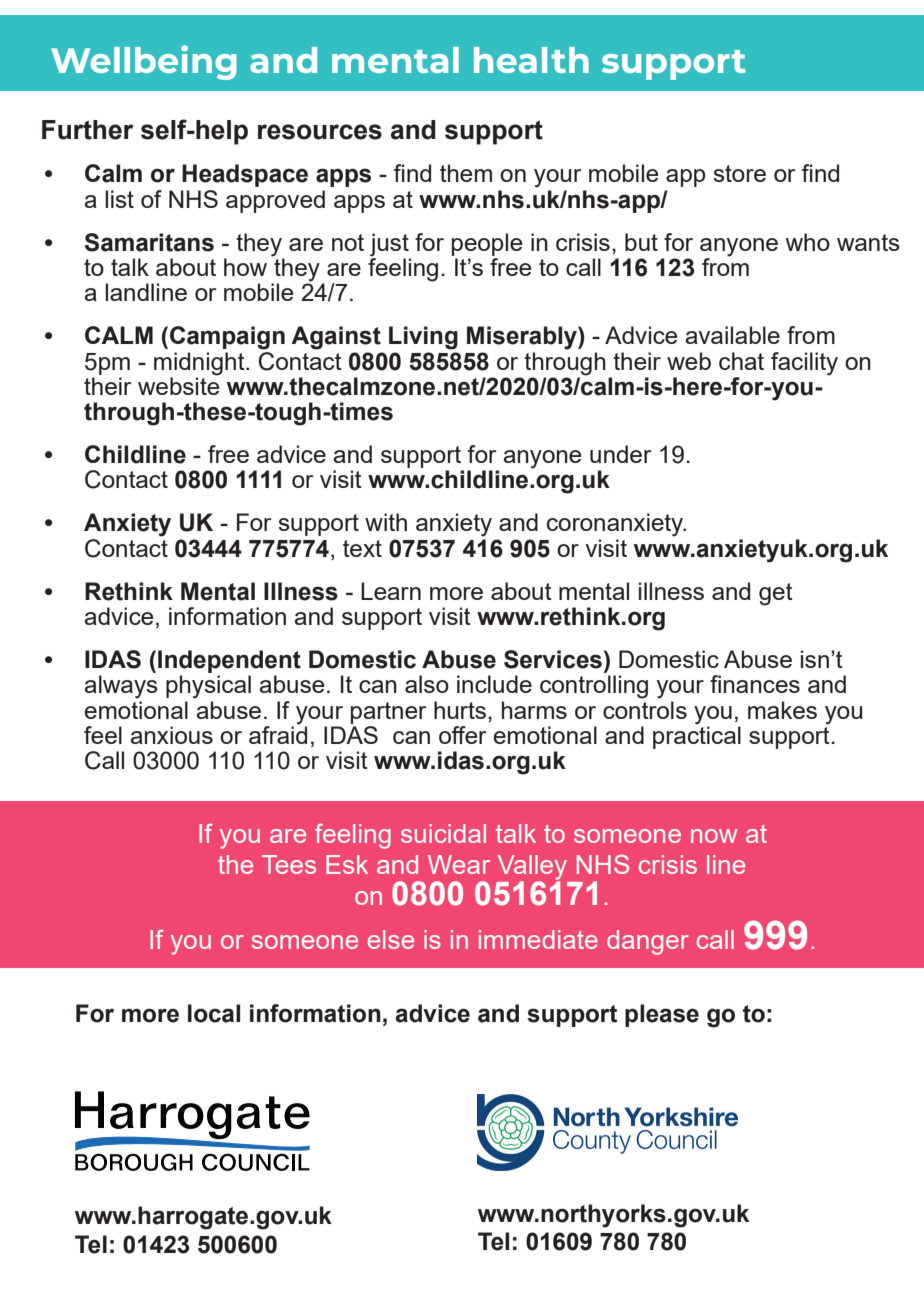  What do you see at coordinates (739, 173) in the document?
I see `store` at bounding box center [739, 173].
